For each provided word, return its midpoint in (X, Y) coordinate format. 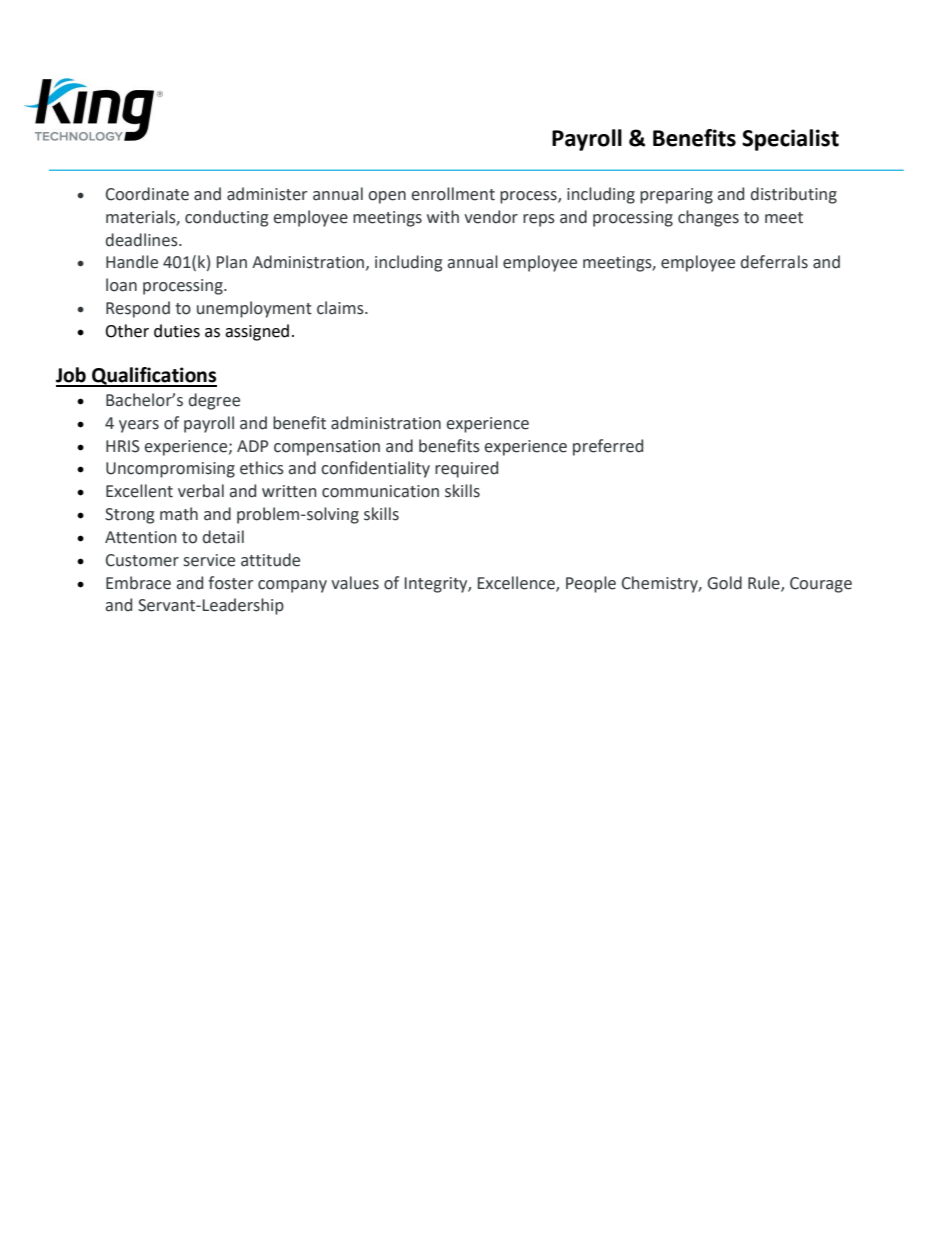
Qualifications (153, 377)
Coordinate (147, 194)
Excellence (517, 583)
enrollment (453, 194)
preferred (608, 447)
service (209, 560)
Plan (232, 262)
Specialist (790, 140)
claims (341, 308)
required (466, 469)
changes (708, 218)
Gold (724, 583)
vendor (491, 217)
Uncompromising (170, 470)
